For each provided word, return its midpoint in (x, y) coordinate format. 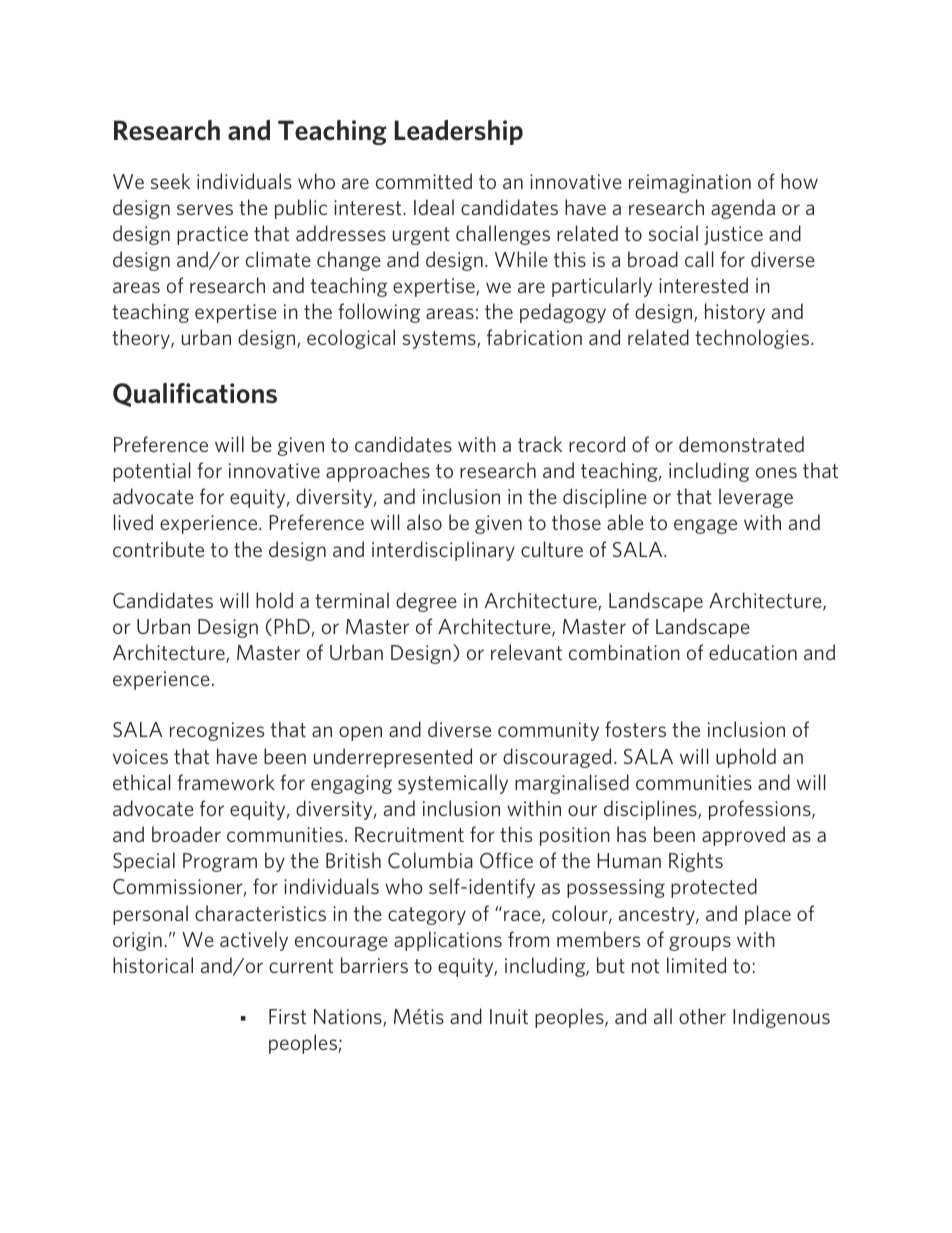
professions (761, 810)
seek (170, 181)
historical (153, 965)
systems (440, 340)
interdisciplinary (443, 551)
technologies (753, 339)
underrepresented (393, 758)
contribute (158, 549)
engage (705, 526)
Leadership (459, 132)
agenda (743, 209)
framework (226, 782)
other (702, 1016)
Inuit (509, 1016)
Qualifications (195, 395)
